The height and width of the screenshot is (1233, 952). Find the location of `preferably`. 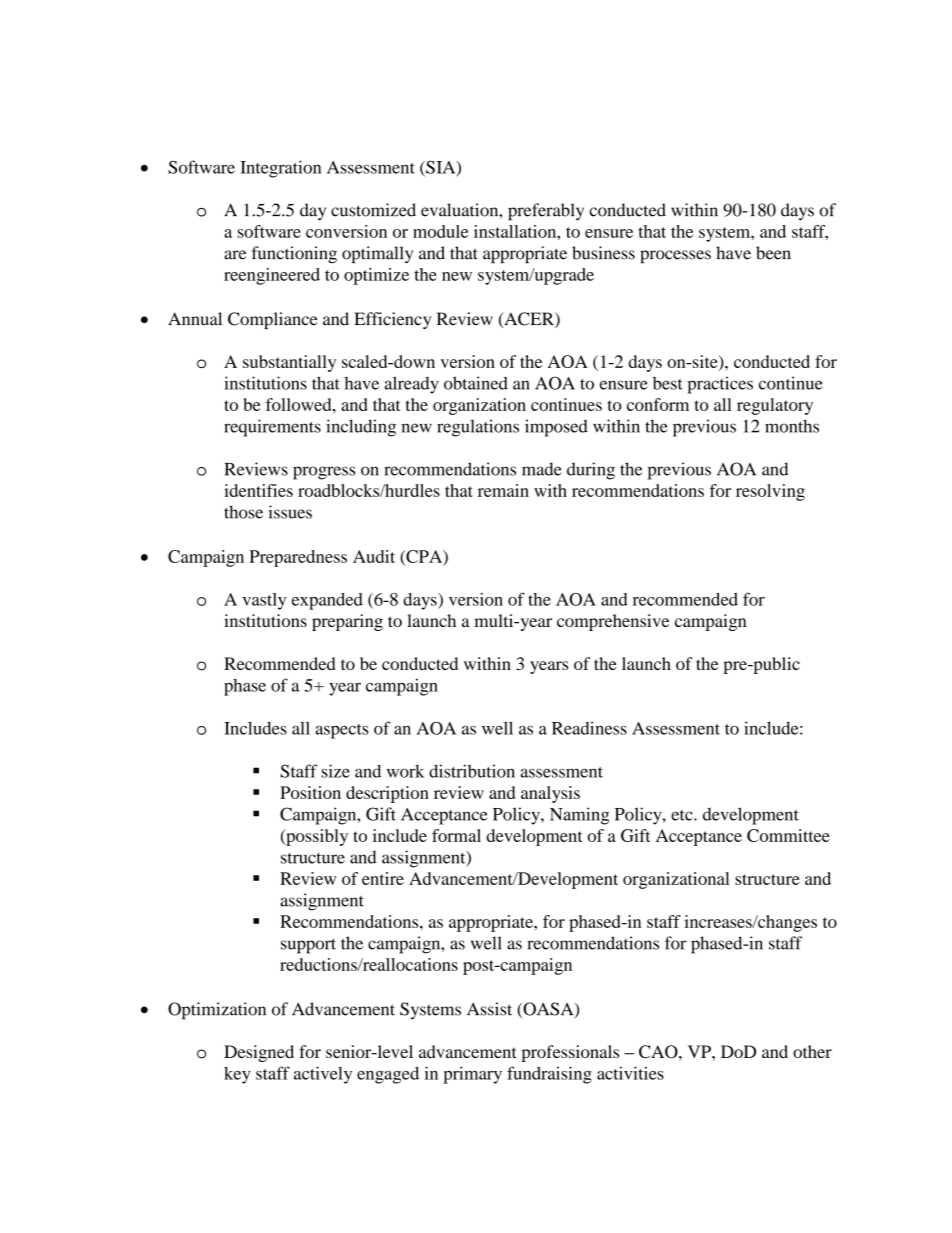

preferably is located at coordinates (546, 212).
